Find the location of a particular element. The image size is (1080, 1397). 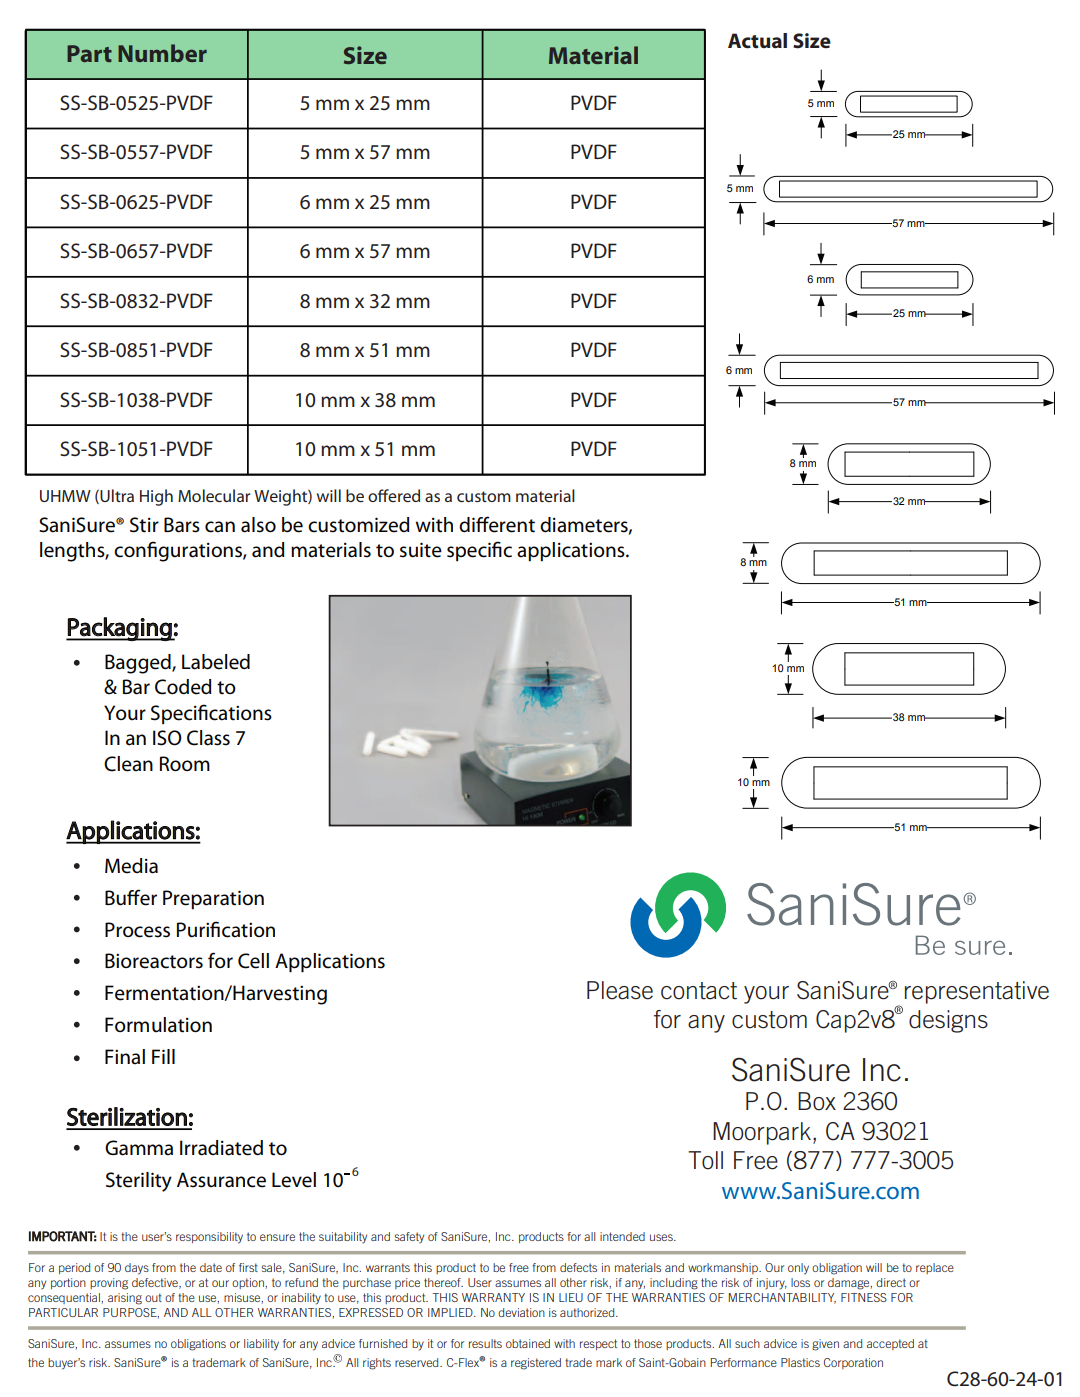

also is located at coordinates (258, 525).
